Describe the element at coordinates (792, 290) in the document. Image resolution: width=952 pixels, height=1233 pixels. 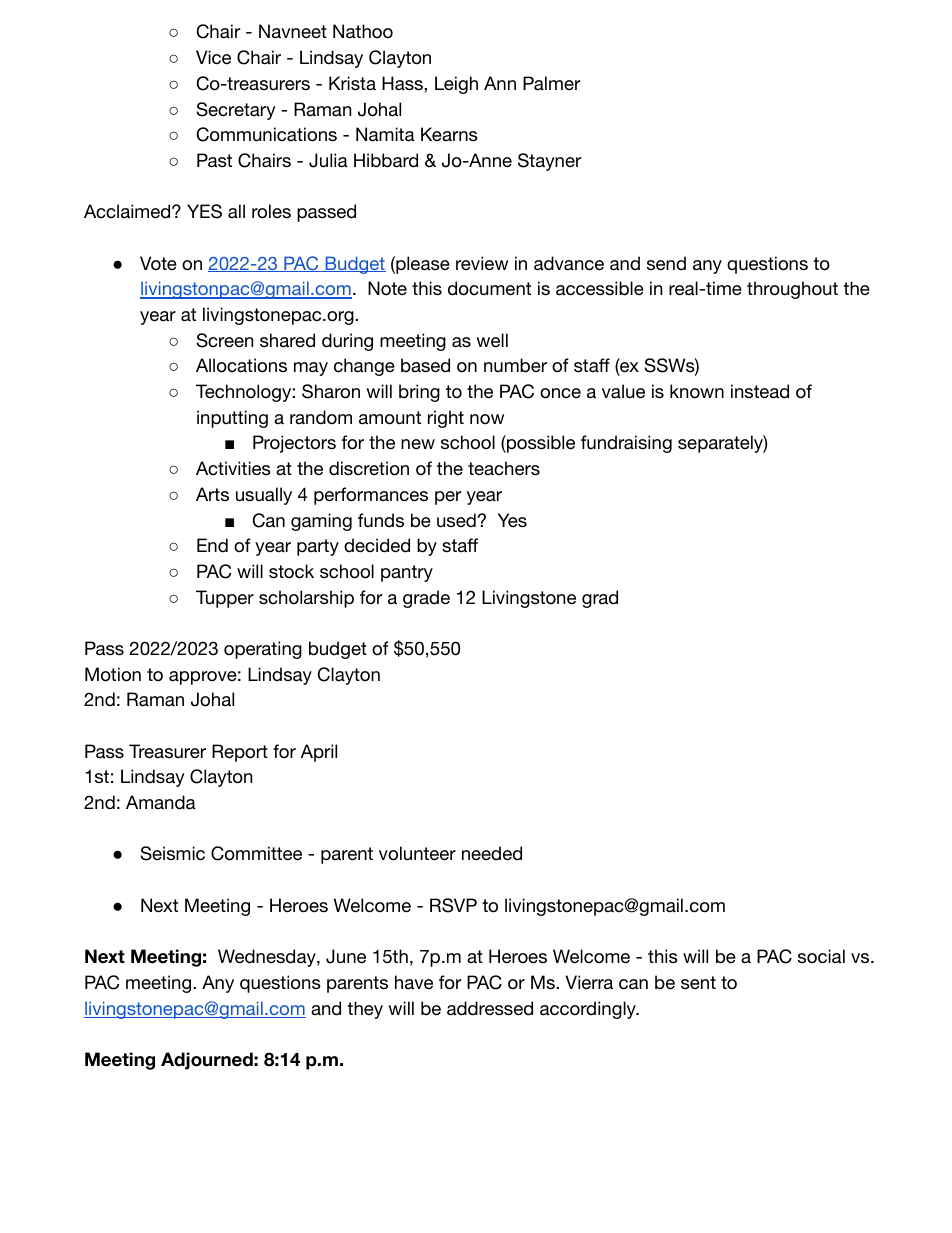
I see `throughout` at that location.
